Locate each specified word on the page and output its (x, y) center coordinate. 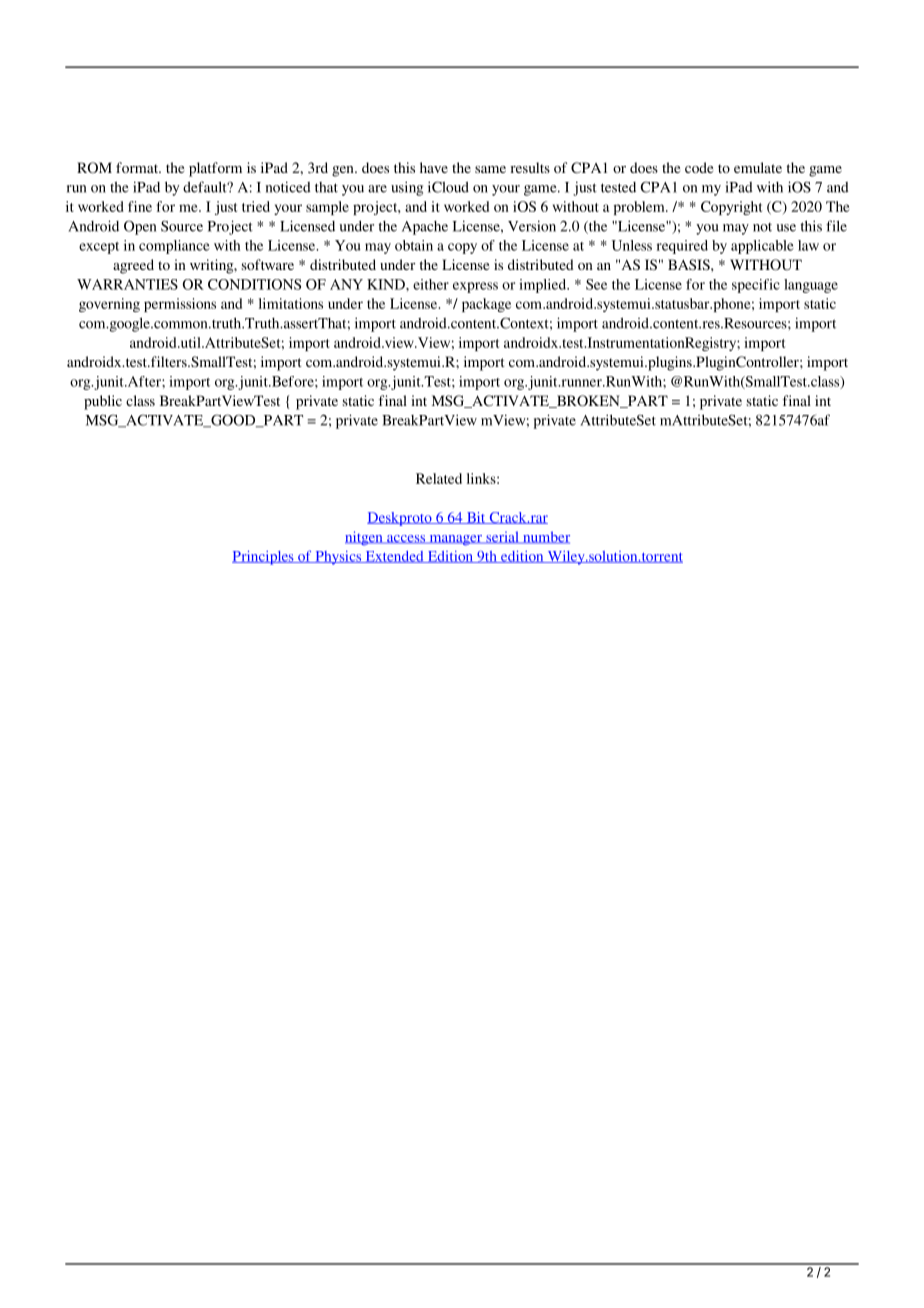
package (486, 305)
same (490, 169)
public (103, 402)
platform (215, 169)
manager (456, 540)
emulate (758, 167)
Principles (264, 558)
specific (756, 286)
